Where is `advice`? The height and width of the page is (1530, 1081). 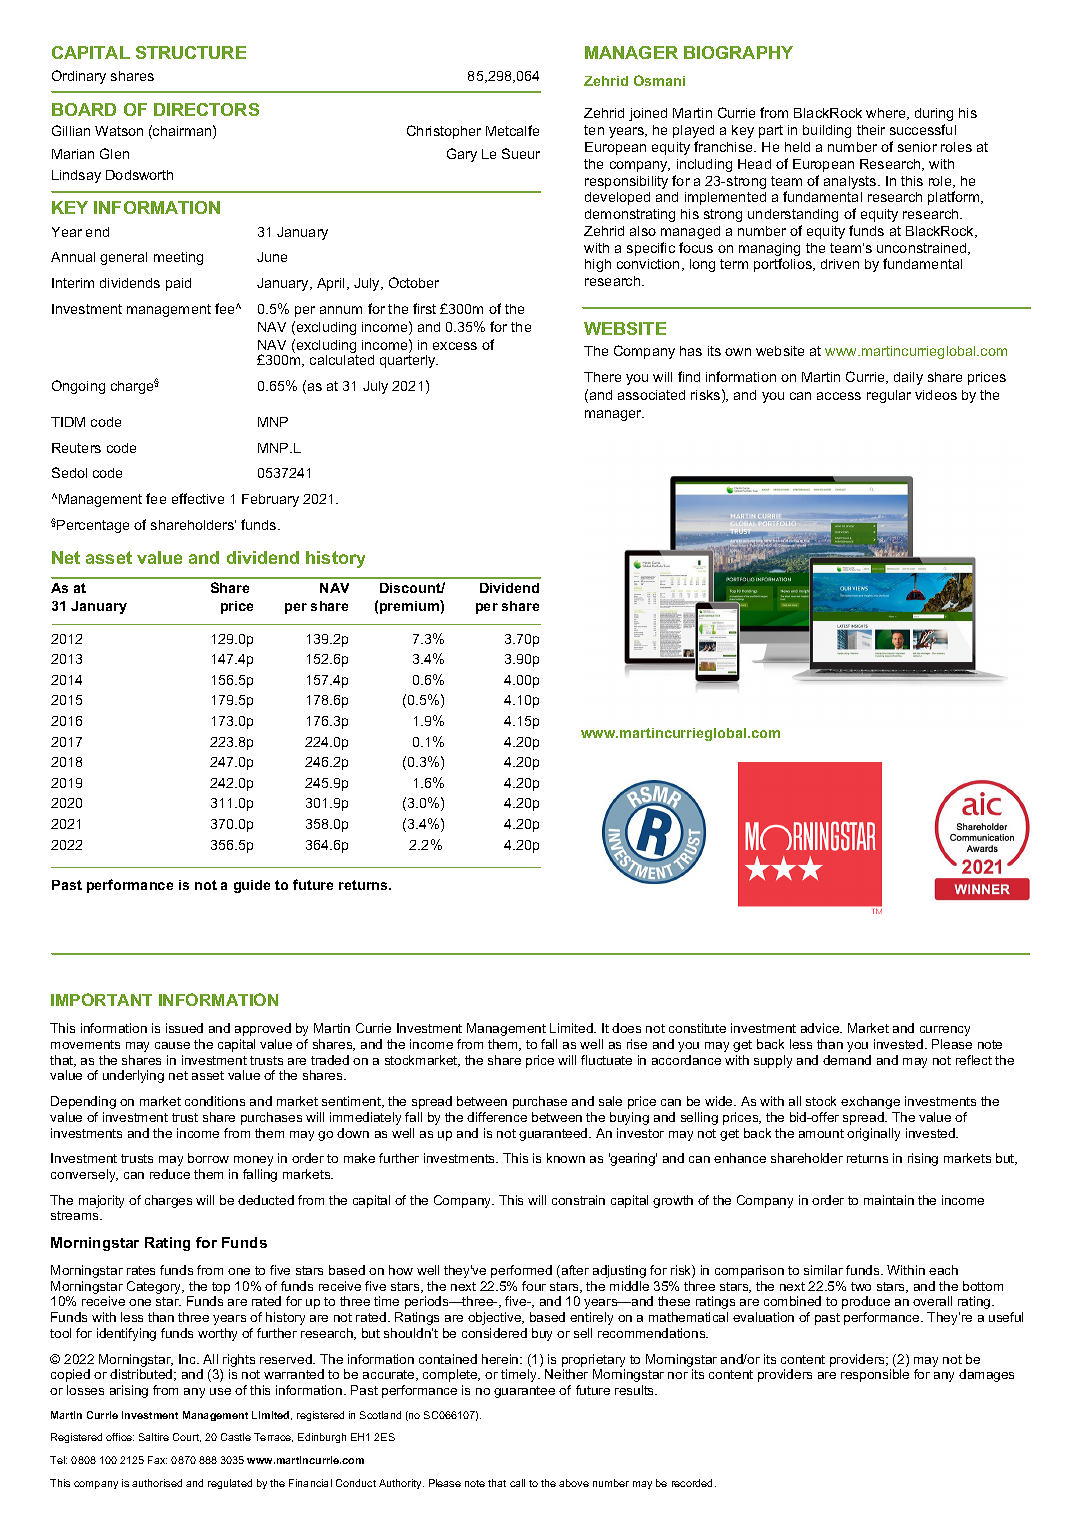
advice is located at coordinates (821, 1028).
